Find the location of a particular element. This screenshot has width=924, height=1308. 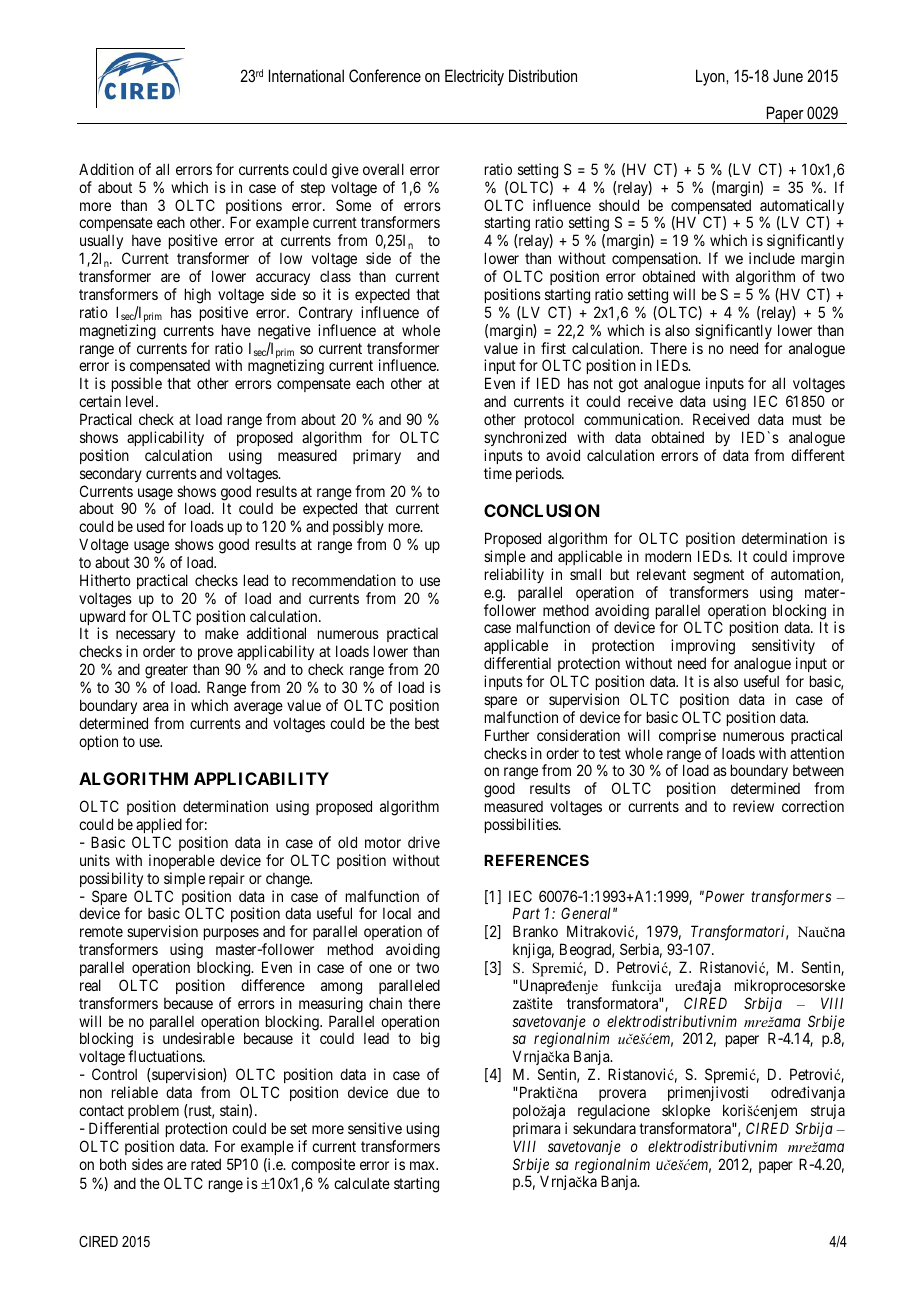

due is located at coordinates (408, 1092).
